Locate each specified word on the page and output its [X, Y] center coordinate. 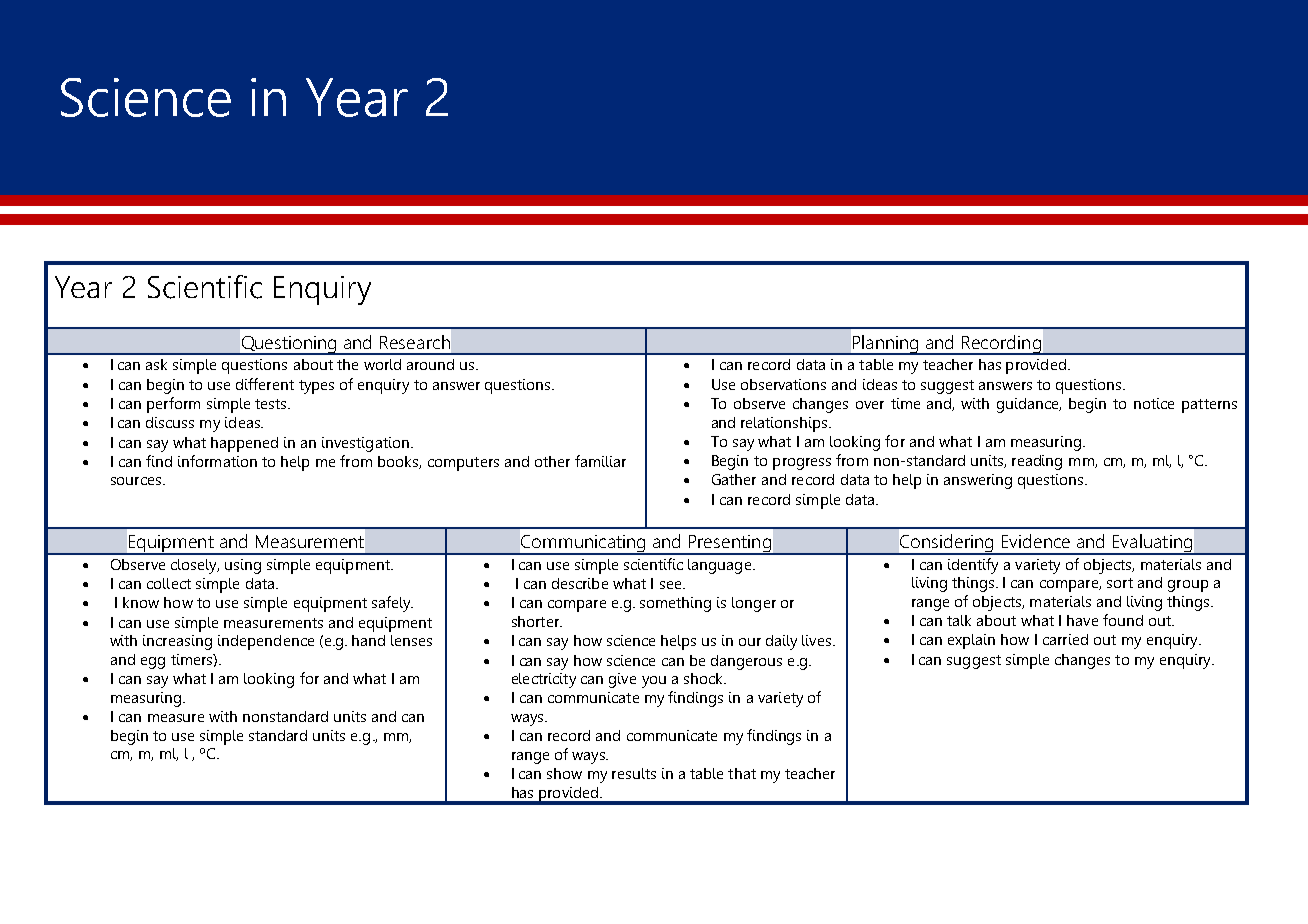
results [634, 773]
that [742, 773]
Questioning [289, 345]
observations [783, 384]
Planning [885, 345]
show [564, 773]
